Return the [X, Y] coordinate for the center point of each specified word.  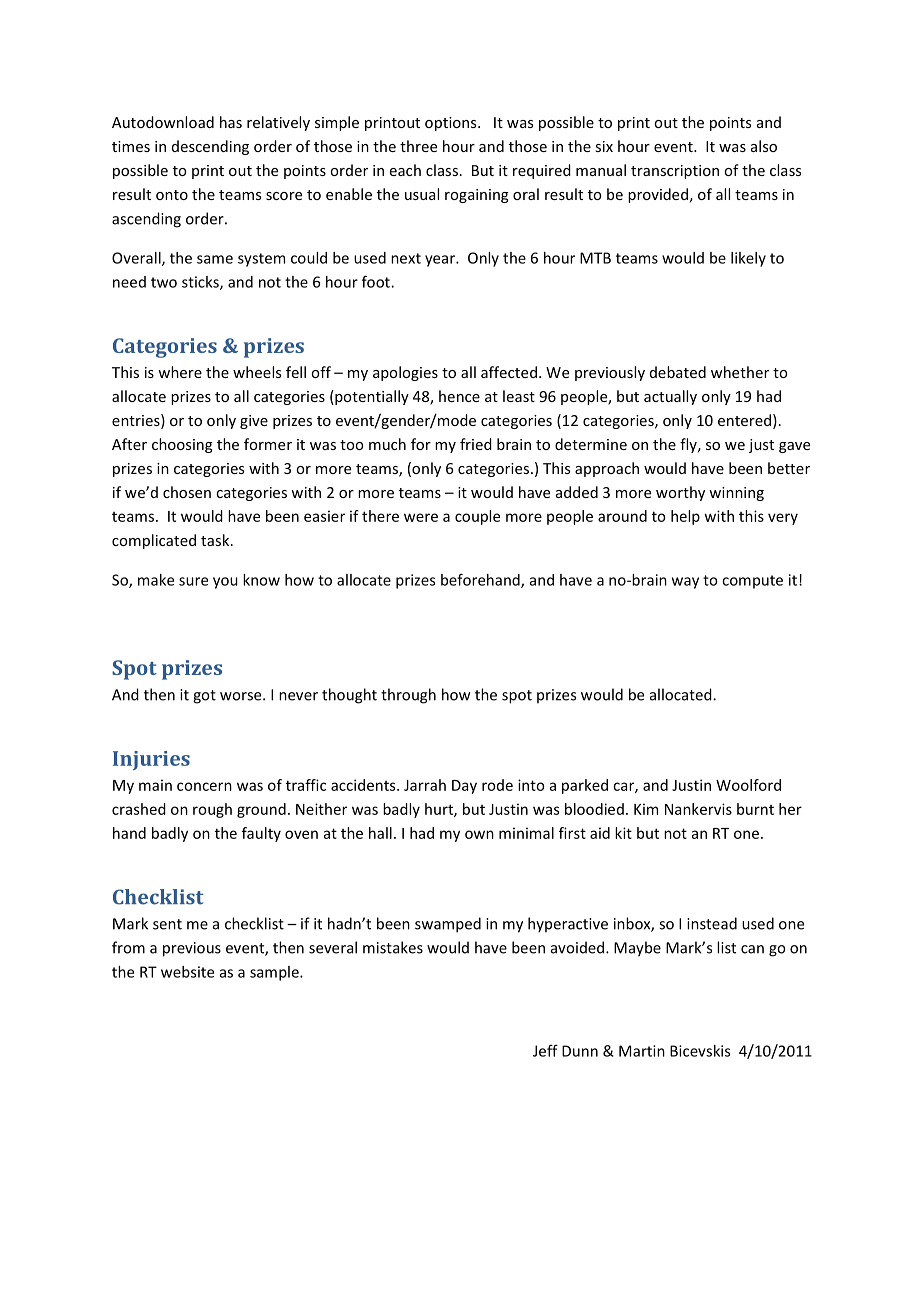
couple [477, 517]
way [685, 583]
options [452, 124]
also [764, 146]
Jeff [545, 1051]
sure [193, 581]
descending [210, 147]
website [187, 972]
